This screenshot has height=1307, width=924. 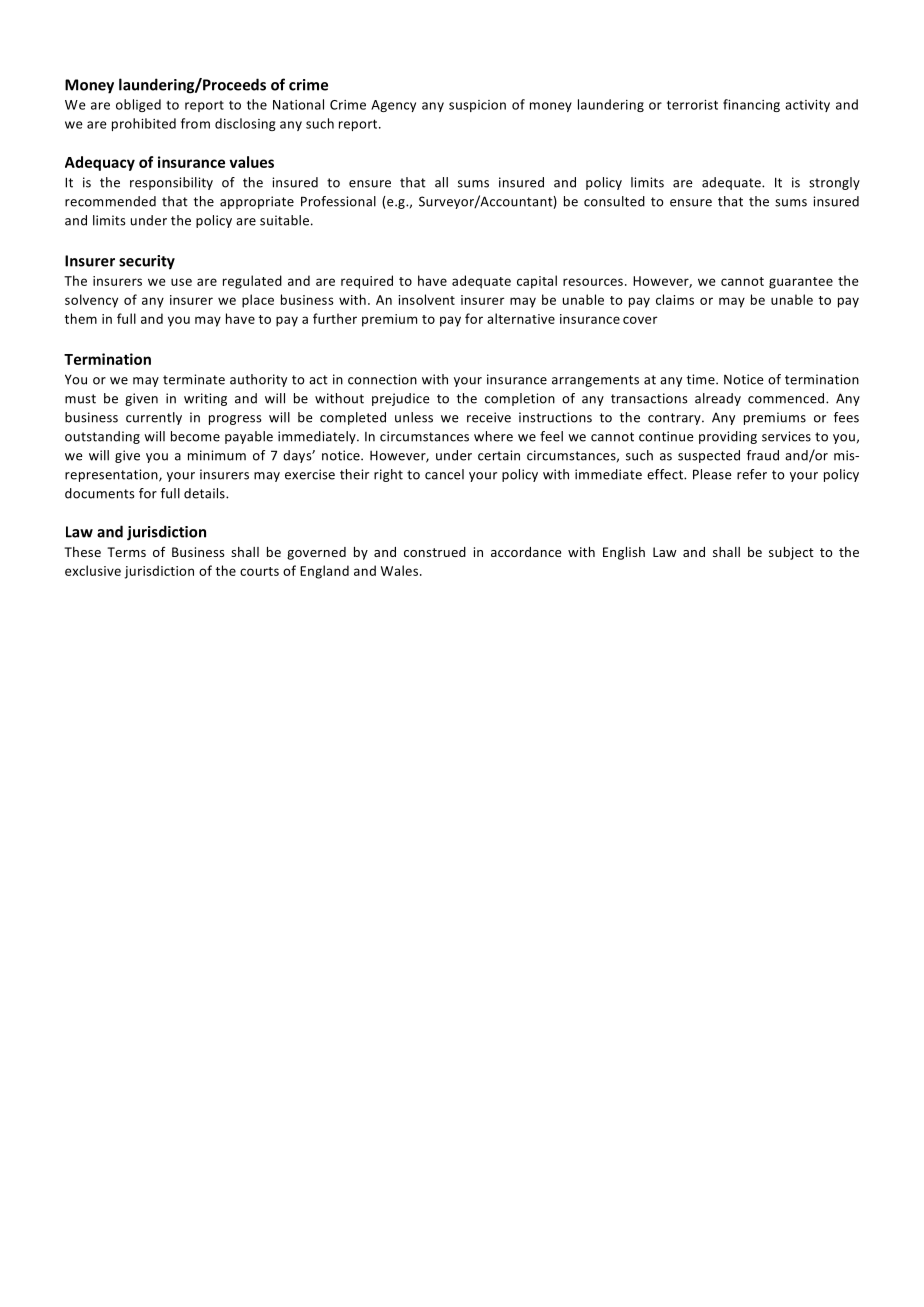 What do you see at coordinates (751, 105) in the screenshot?
I see `financing` at bounding box center [751, 105].
